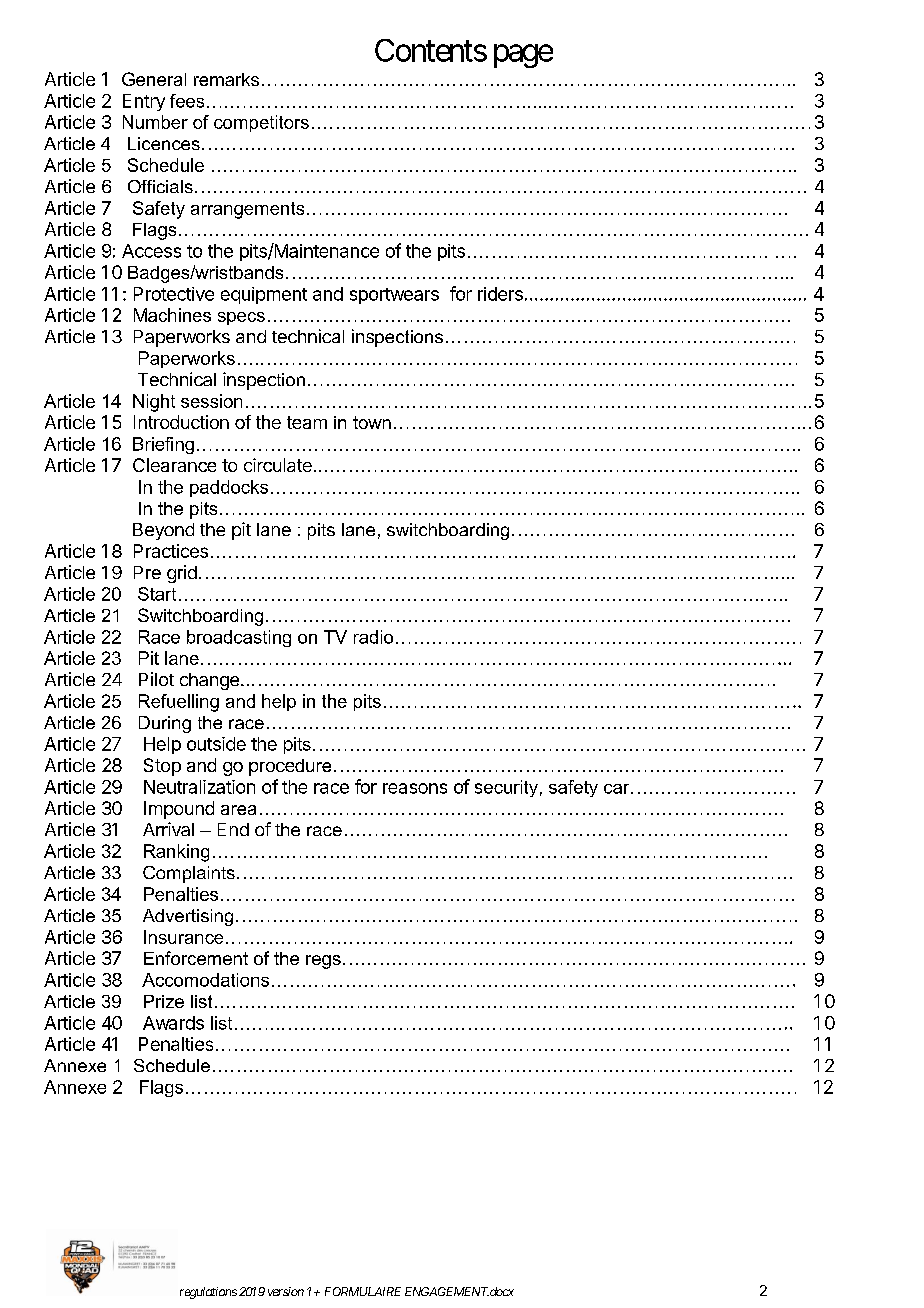 The image size is (924, 1308). What do you see at coordinates (208, 1293) in the screenshot?
I see `regulations` at bounding box center [208, 1293].
